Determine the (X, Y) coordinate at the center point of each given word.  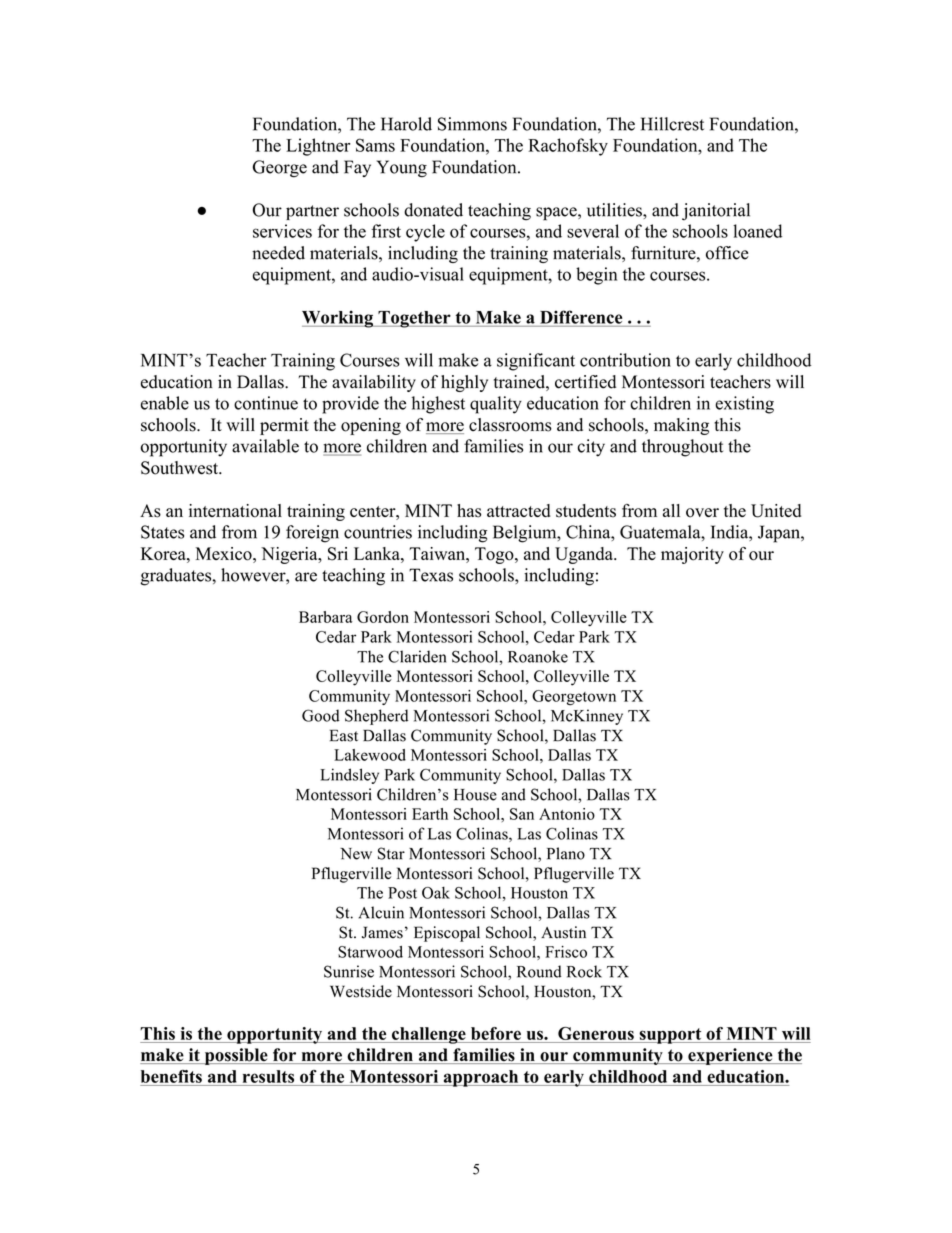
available (265, 446)
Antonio (567, 814)
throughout (682, 448)
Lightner (318, 147)
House (475, 795)
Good (321, 715)
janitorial (716, 211)
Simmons (472, 124)
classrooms (510, 425)
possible (236, 1056)
